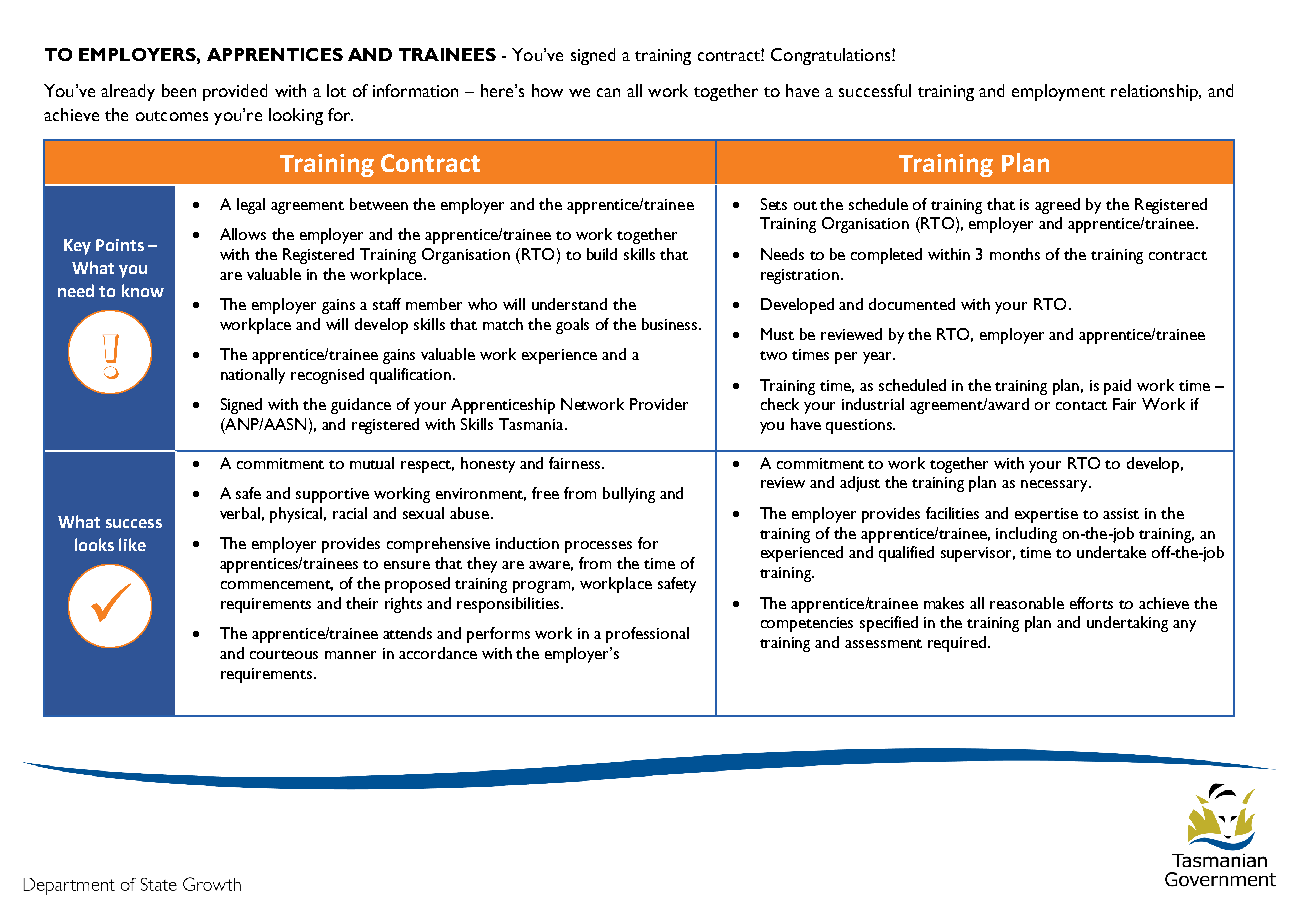  I want to click on courteous, so click(284, 654).
